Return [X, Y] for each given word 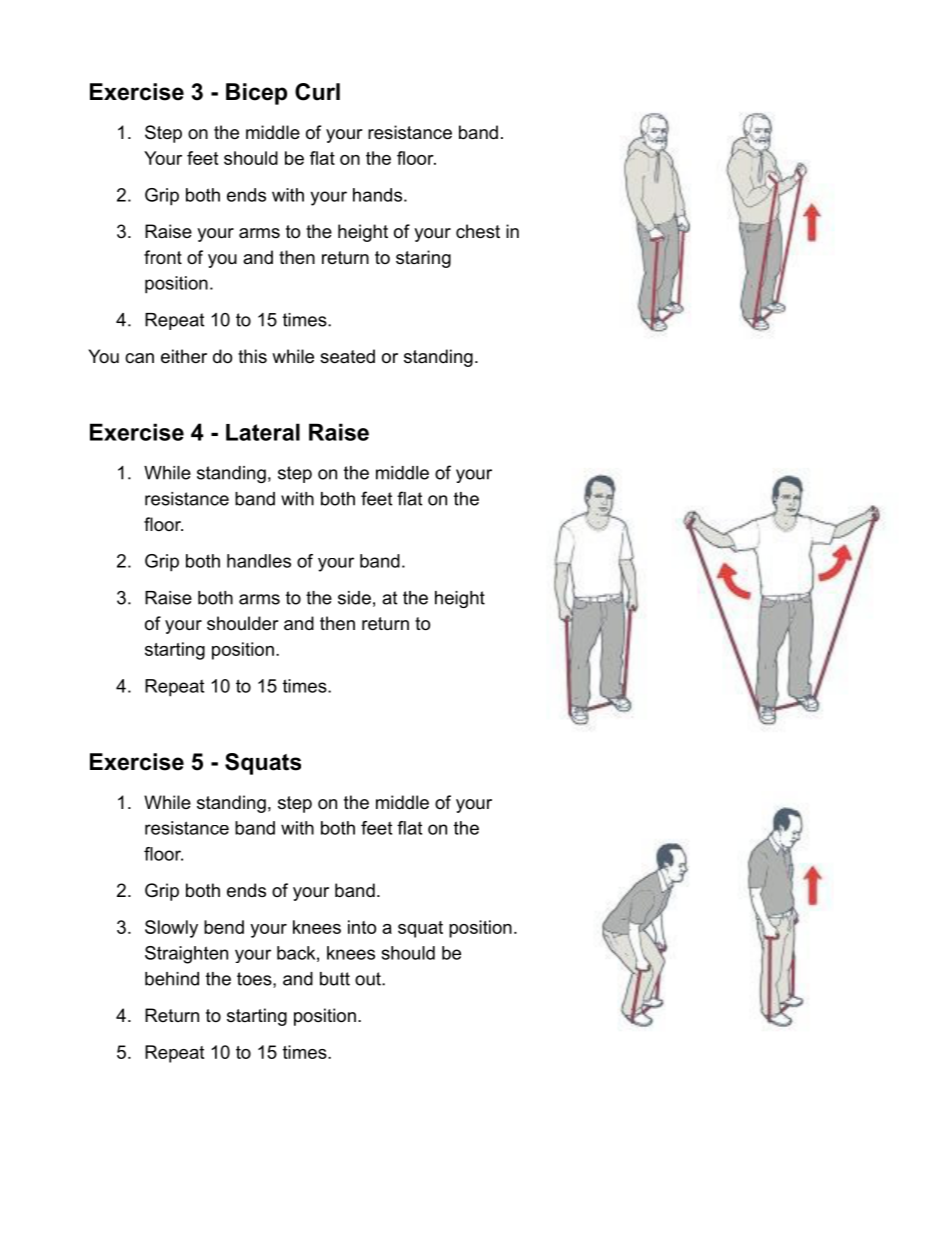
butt [335, 979]
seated [347, 356]
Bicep [256, 94]
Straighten [186, 955]
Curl [317, 92]
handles [259, 561]
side [354, 598]
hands [377, 195]
